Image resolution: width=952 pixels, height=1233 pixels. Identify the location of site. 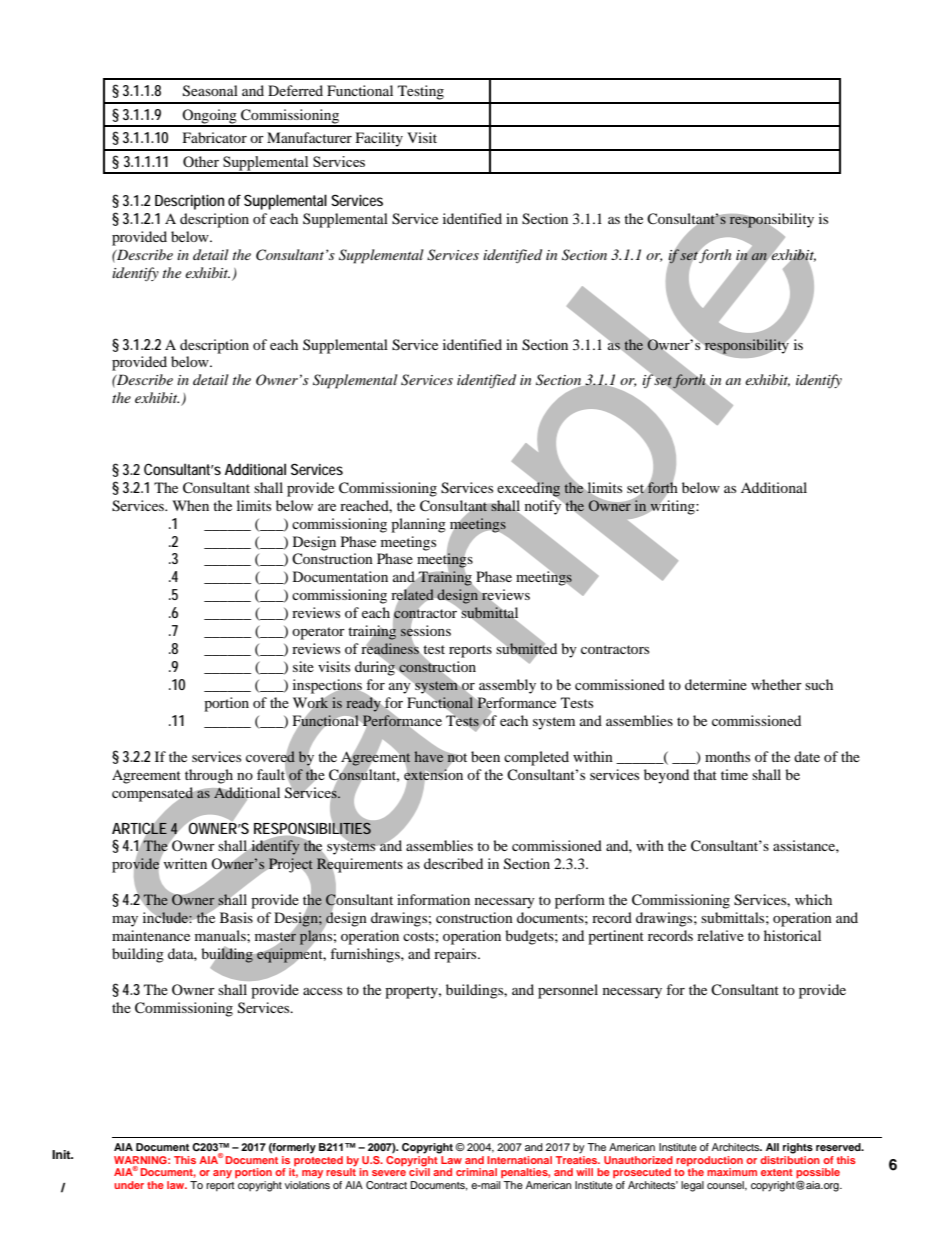
(303, 666).
